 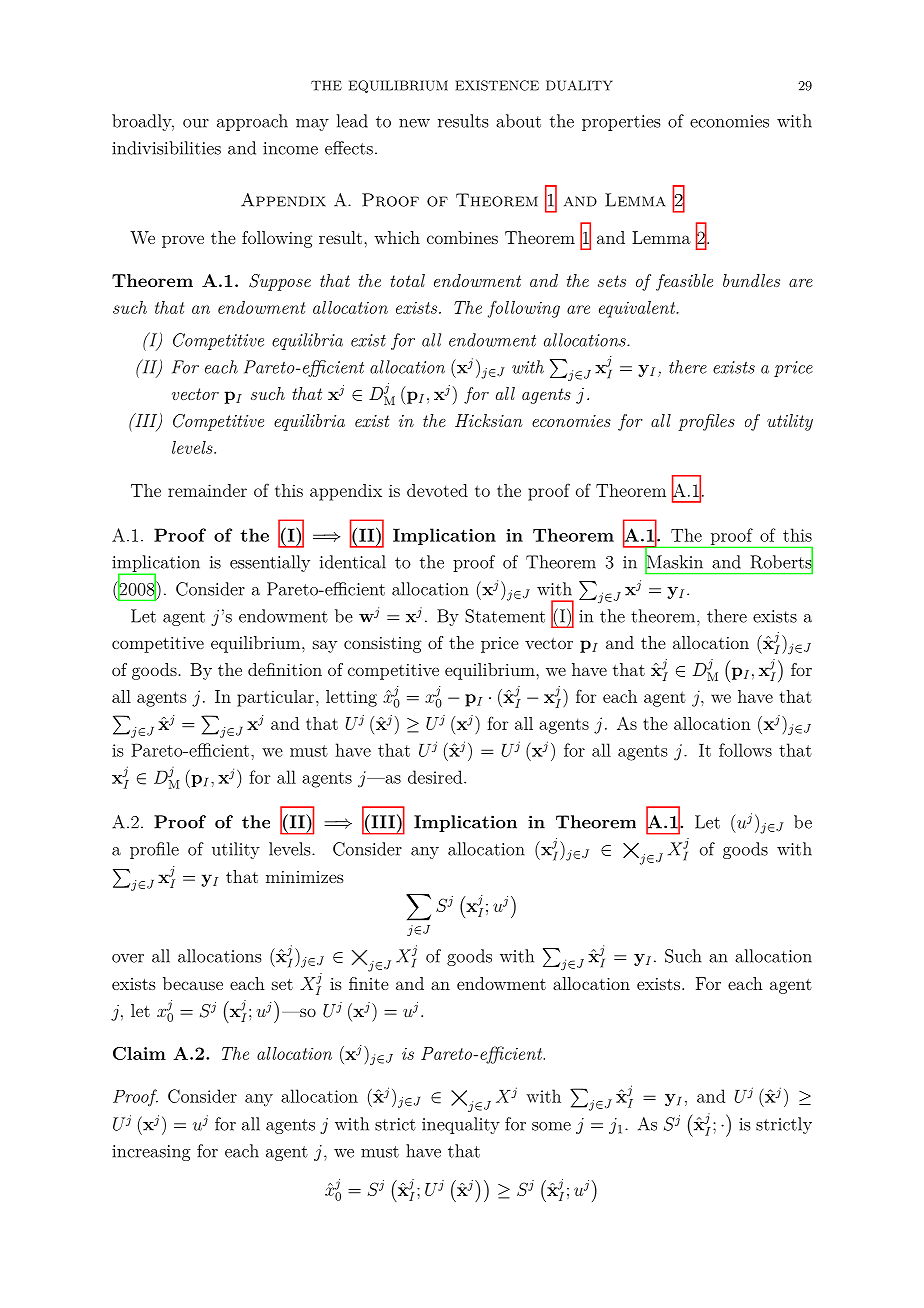 I want to click on Roberts, so click(x=781, y=562).
